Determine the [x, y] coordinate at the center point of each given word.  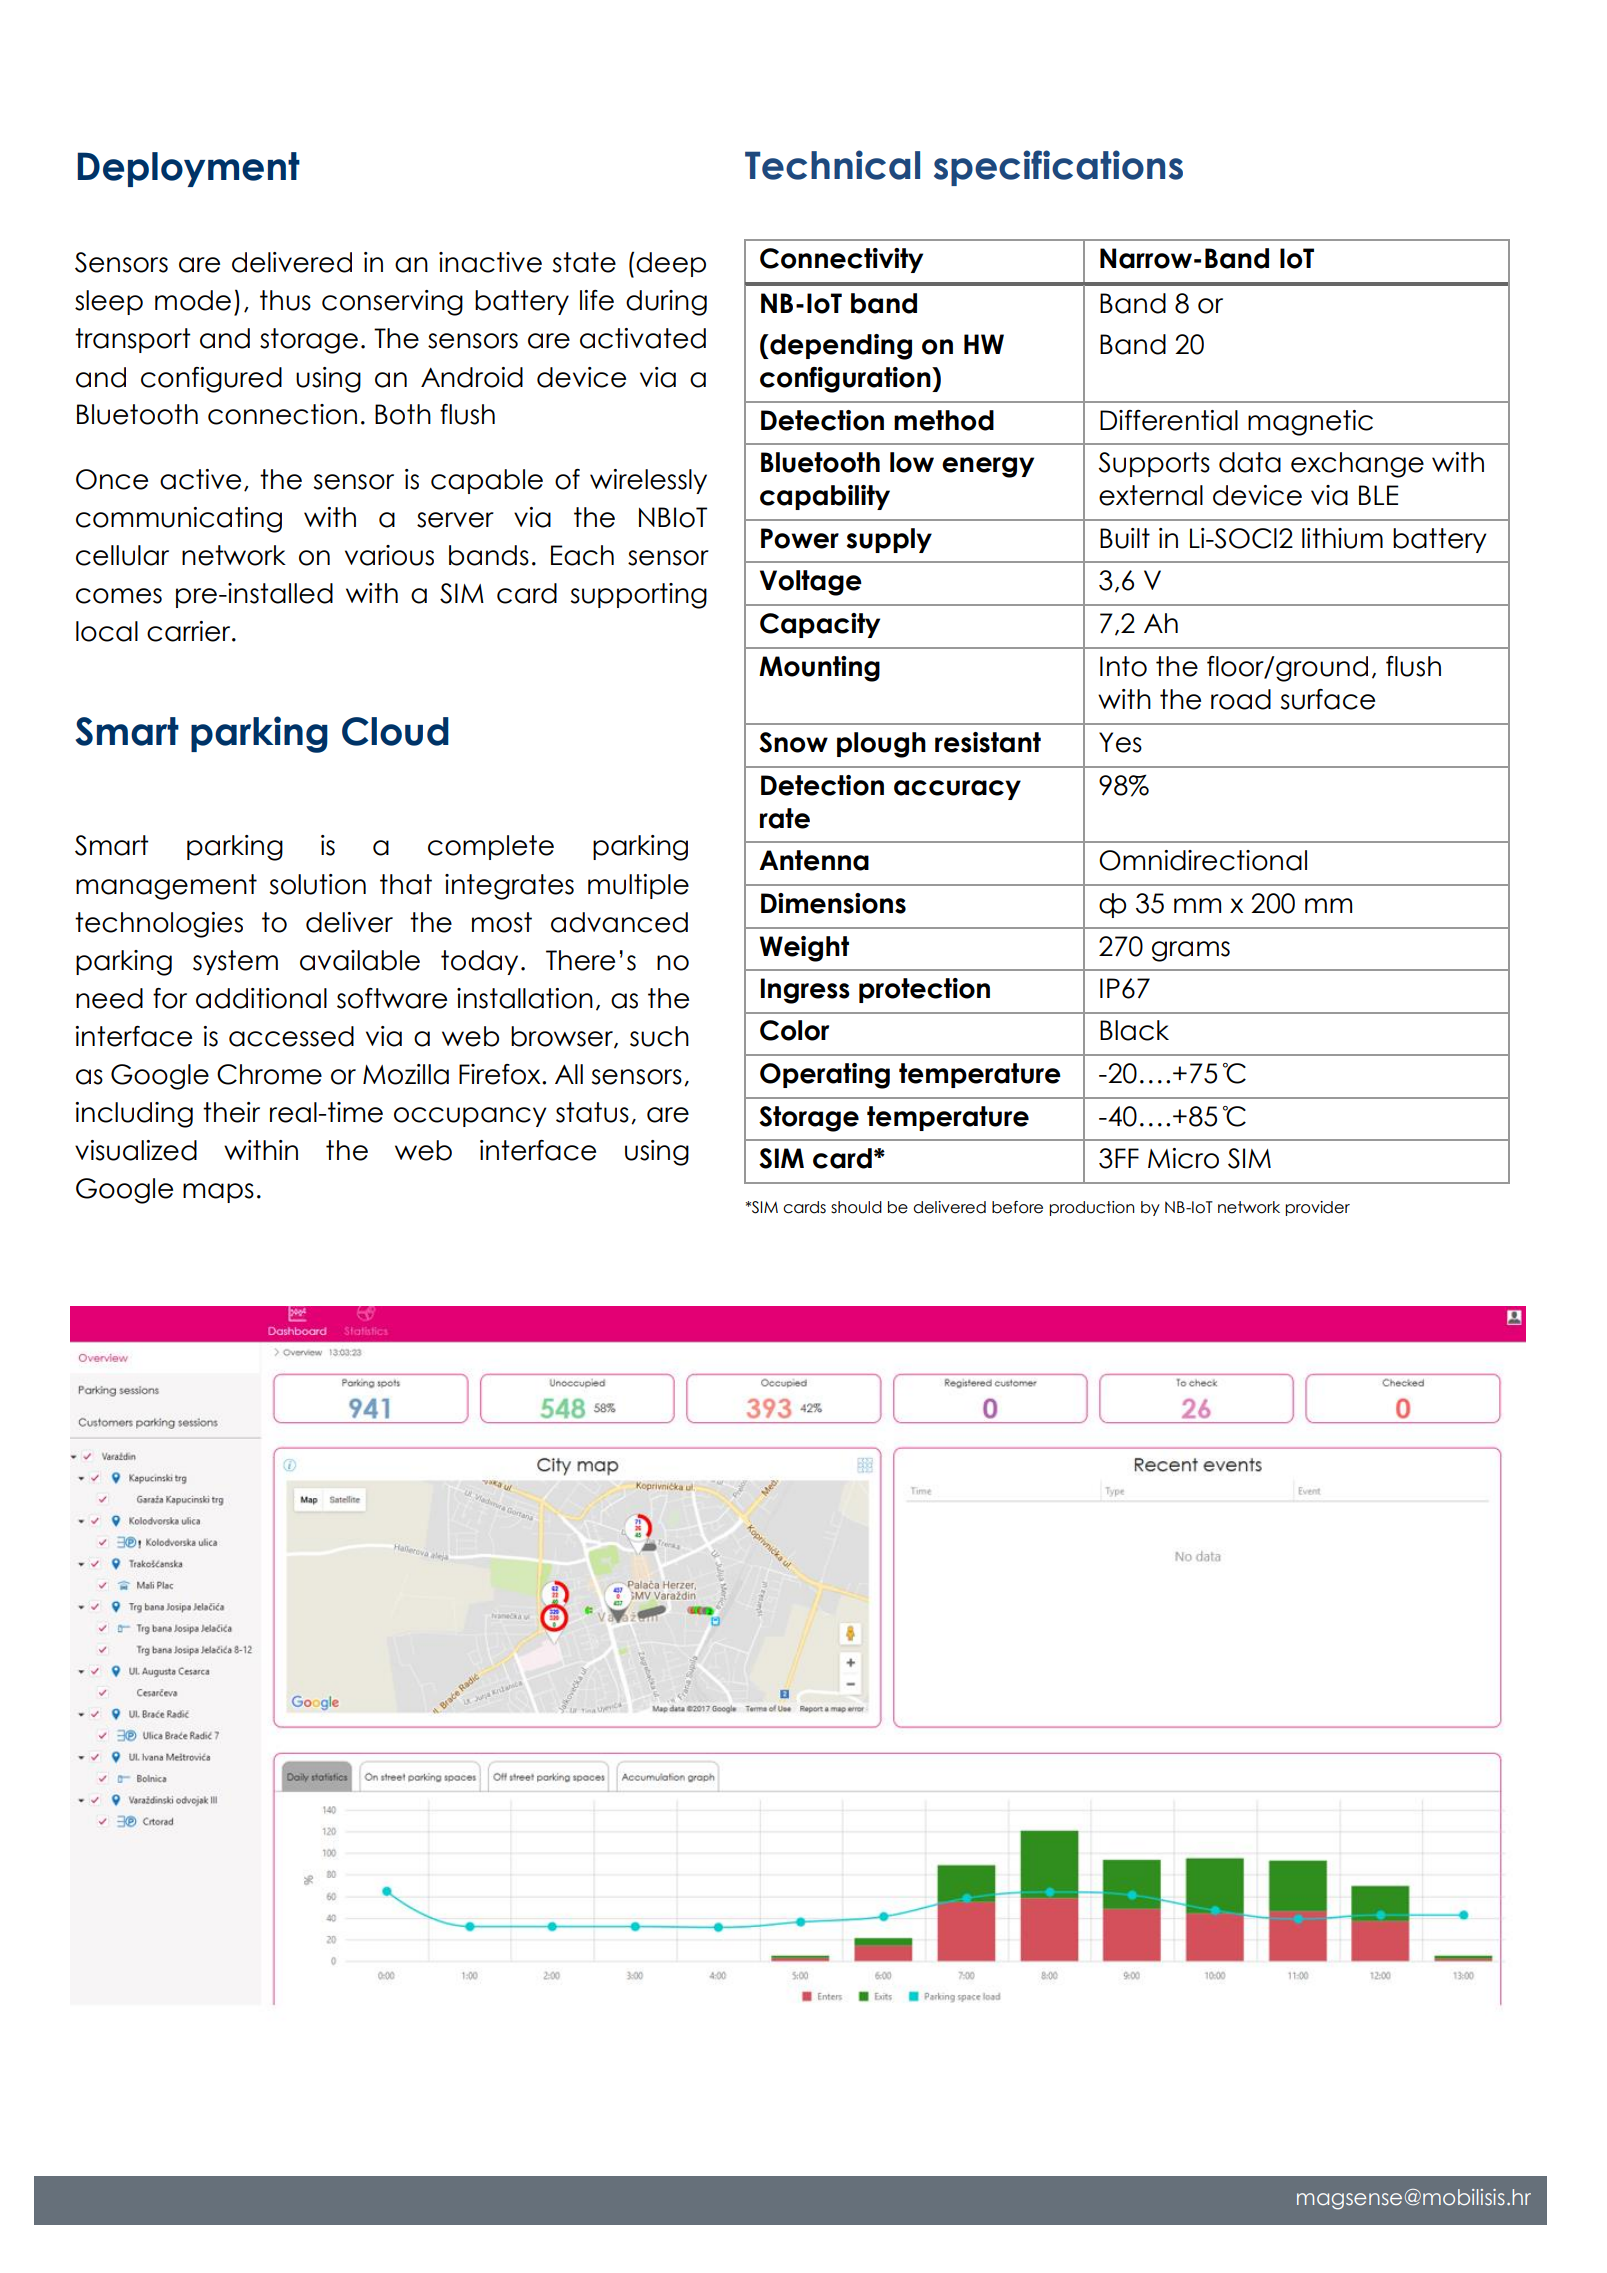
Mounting [819, 669]
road [1241, 699]
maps [218, 1193]
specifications [1058, 168]
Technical [832, 165]
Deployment [188, 169]
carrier [190, 631]
